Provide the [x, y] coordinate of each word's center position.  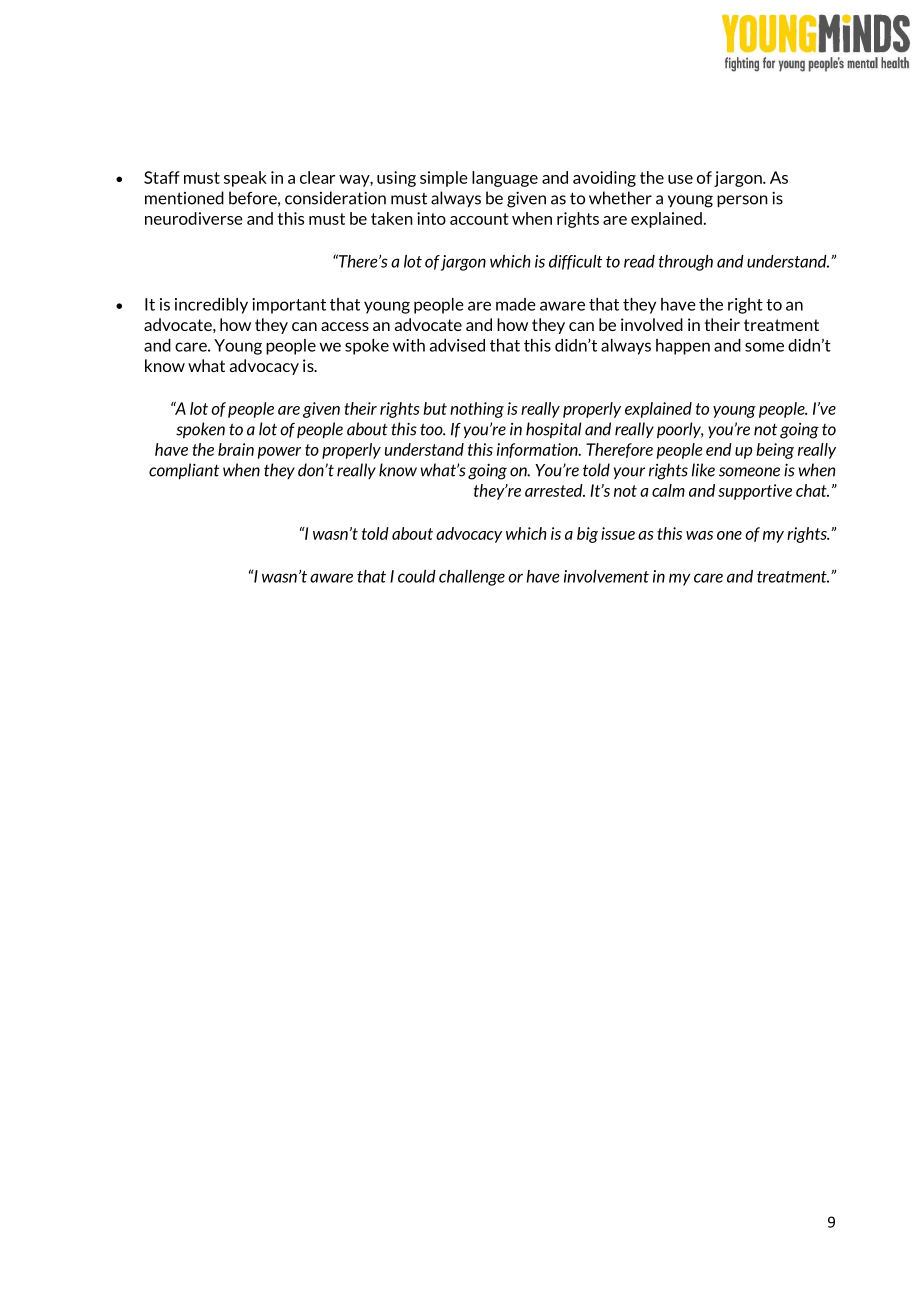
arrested [555, 490]
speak [245, 179]
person [742, 201]
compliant [184, 471]
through [686, 263]
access [345, 326]
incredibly [211, 306]
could [417, 576]
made [516, 304]
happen [683, 347]
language [505, 179]
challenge [472, 578]
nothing [477, 410]
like [703, 470]
